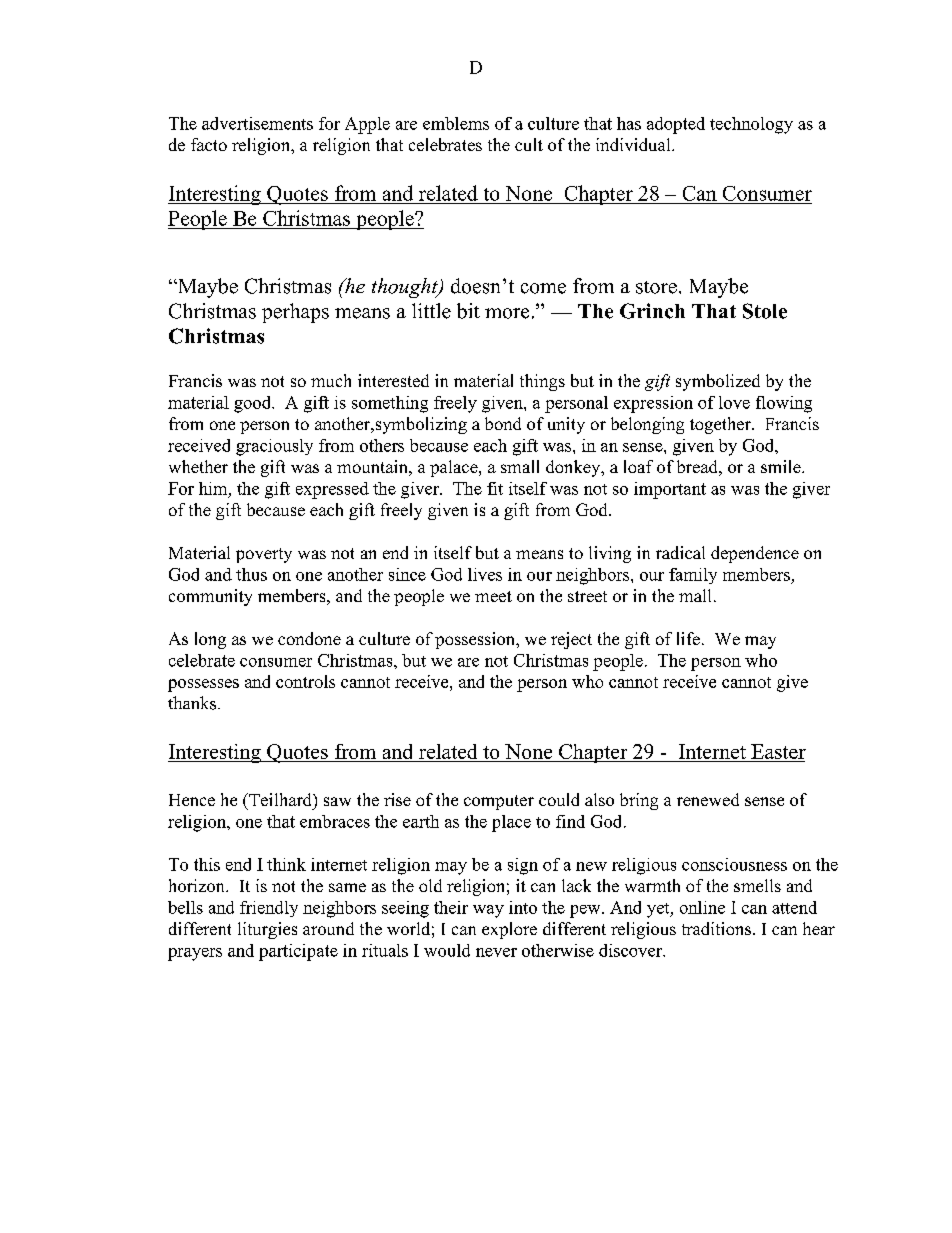 The width and height of the document is (952, 1233). I want to click on dependence, so click(755, 554).
